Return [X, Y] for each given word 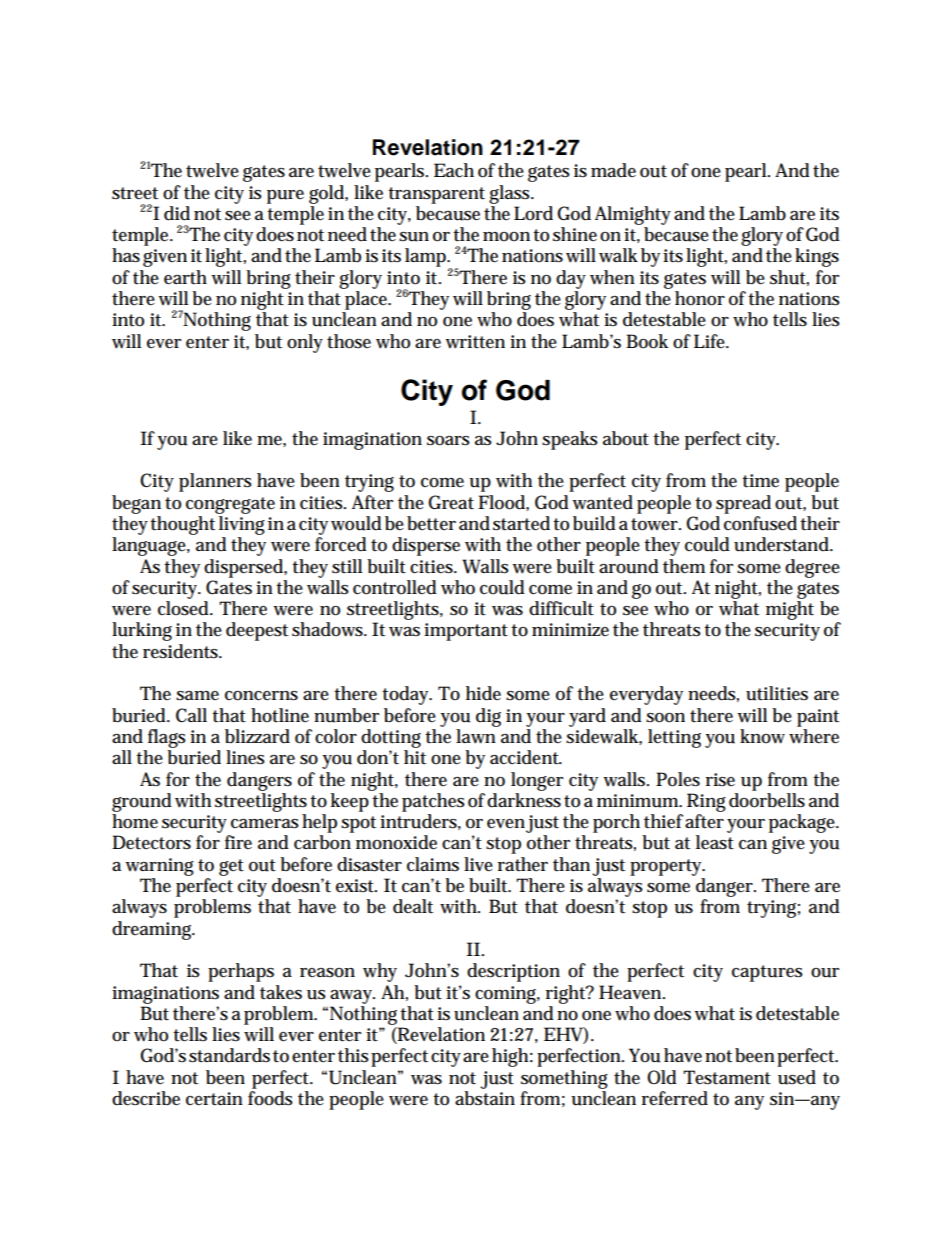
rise [720, 780]
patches [433, 802]
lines [245, 757]
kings [817, 257]
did [177, 213]
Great [451, 502]
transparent [436, 195]
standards [229, 1055]
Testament [727, 1077]
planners [215, 482]
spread [743, 504]
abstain [485, 1098]
